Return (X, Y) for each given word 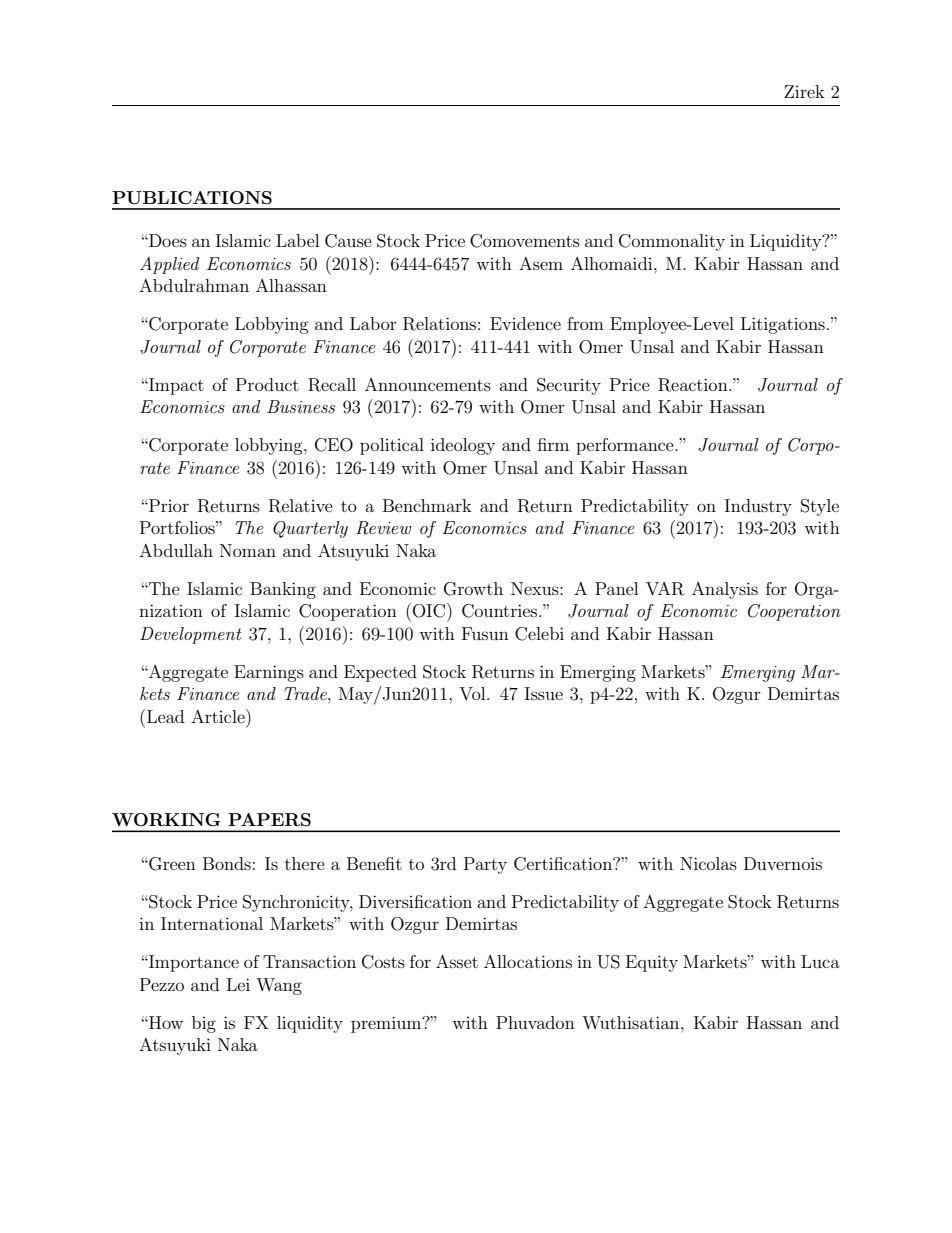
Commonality (672, 242)
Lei (238, 984)
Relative (301, 506)
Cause (348, 241)
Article (219, 716)
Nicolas (708, 863)
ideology (463, 446)
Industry (758, 507)
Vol (473, 693)
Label (297, 240)
